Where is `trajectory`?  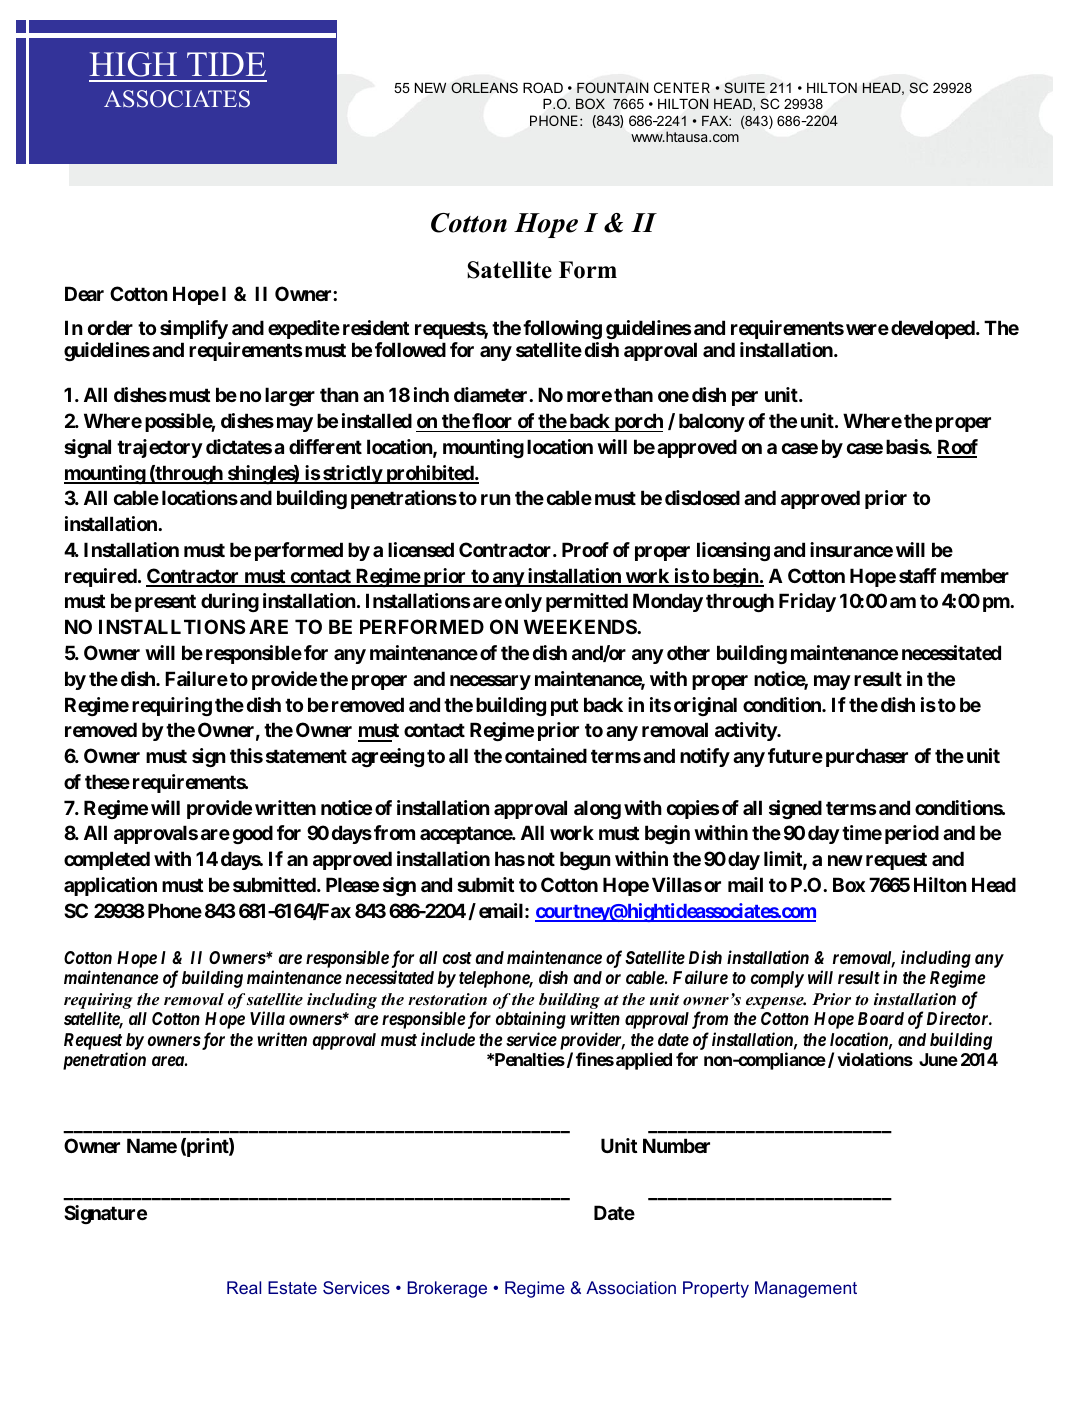
trajectory is located at coordinates (160, 448).
